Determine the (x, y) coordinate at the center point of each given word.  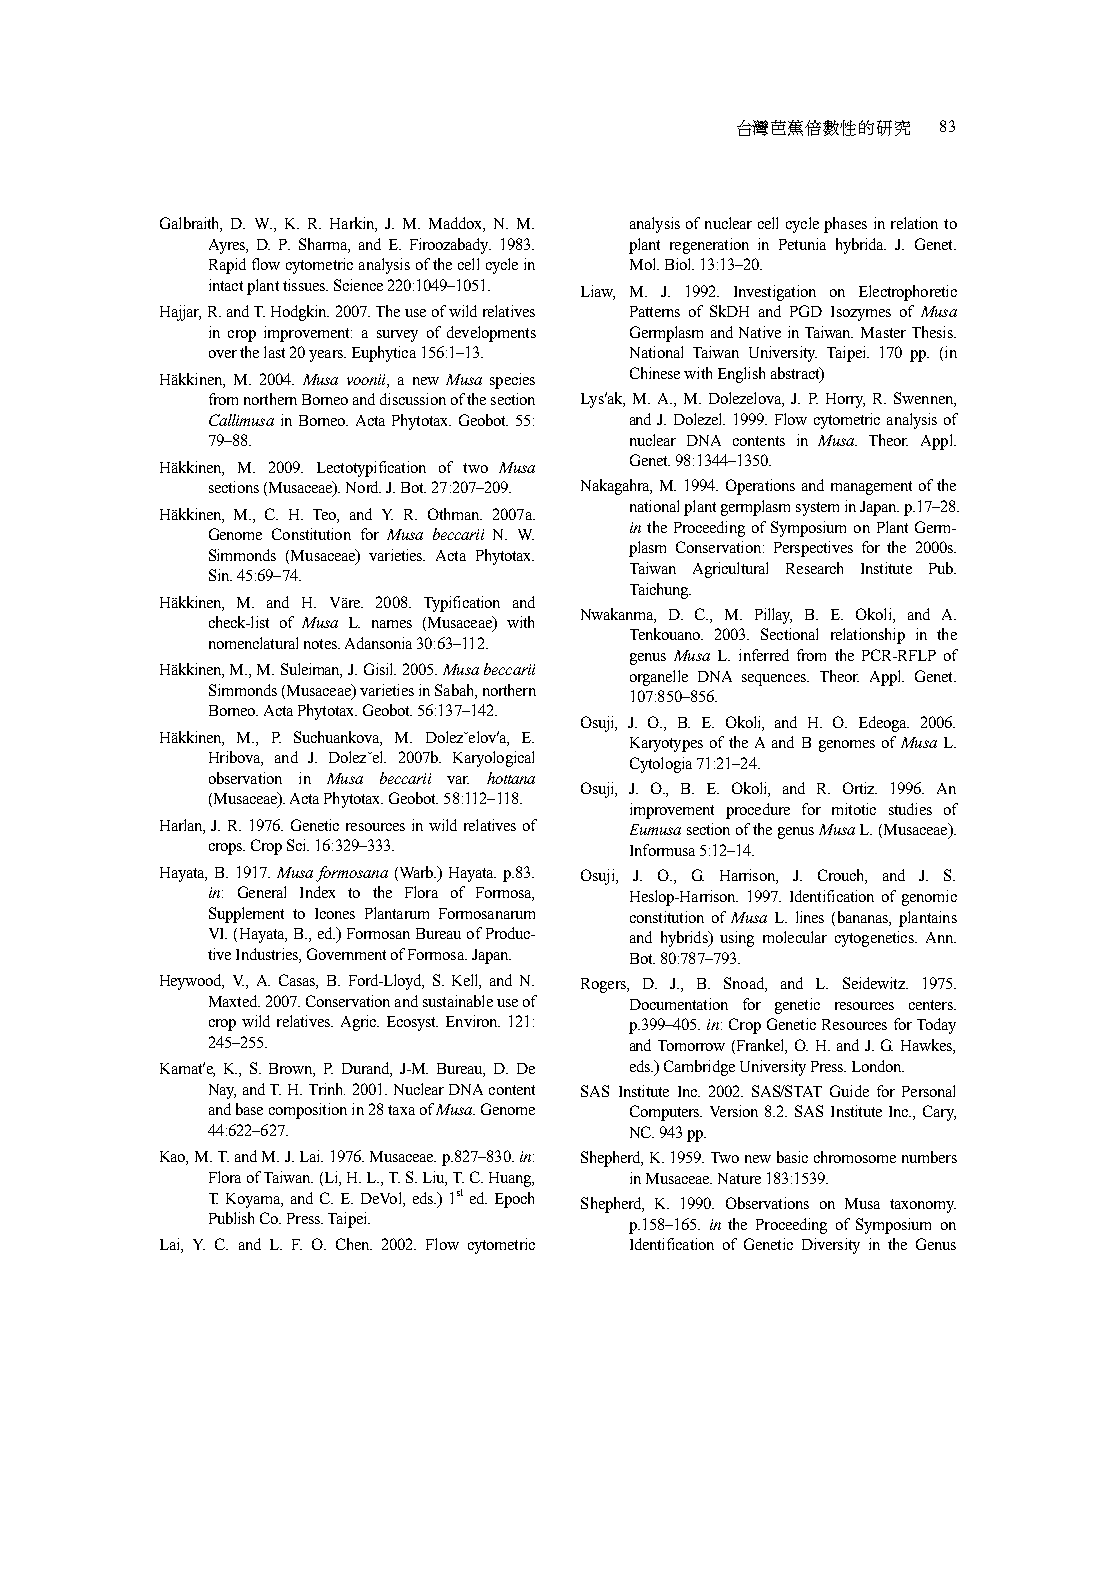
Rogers (604, 985)
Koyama (254, 1200)
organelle (659, 678)
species (512, 381)
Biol (679, 264)
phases (845, 225)
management (871, 488)
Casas (298, 981)
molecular (795, 937)
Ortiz (860, 788)
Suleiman (311, 670)
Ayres (228, 246)
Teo (326, 515)
